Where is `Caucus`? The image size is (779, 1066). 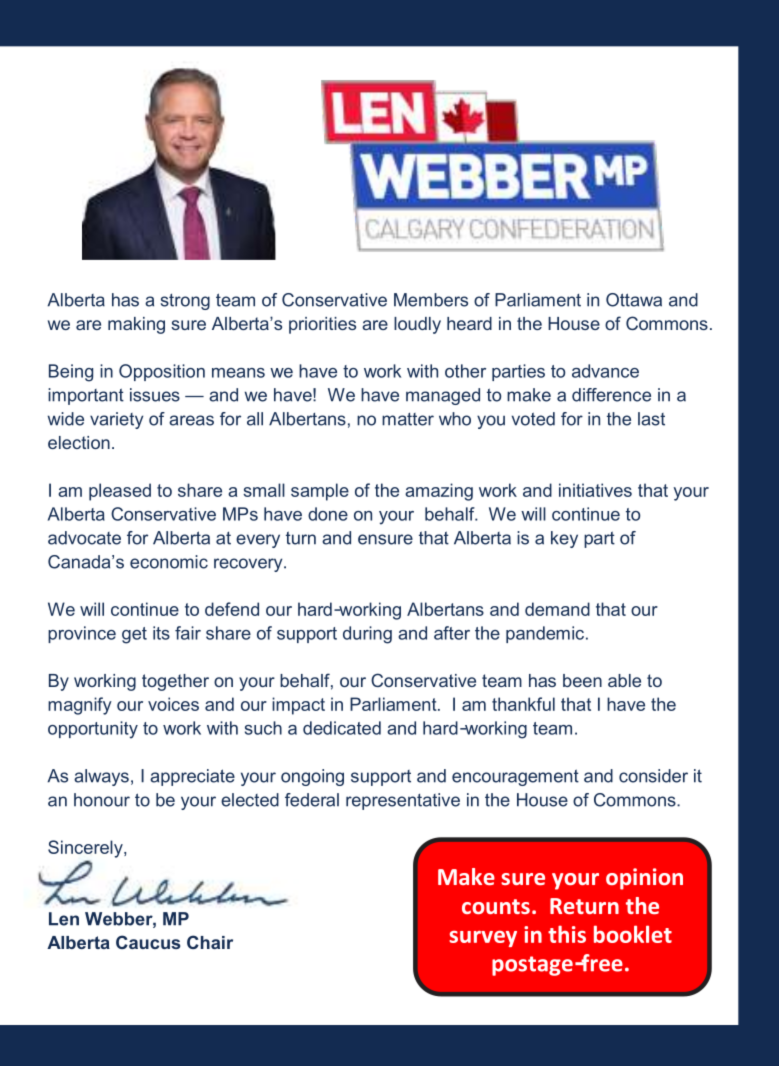 Caucus is located at coordinates (148, 942).
